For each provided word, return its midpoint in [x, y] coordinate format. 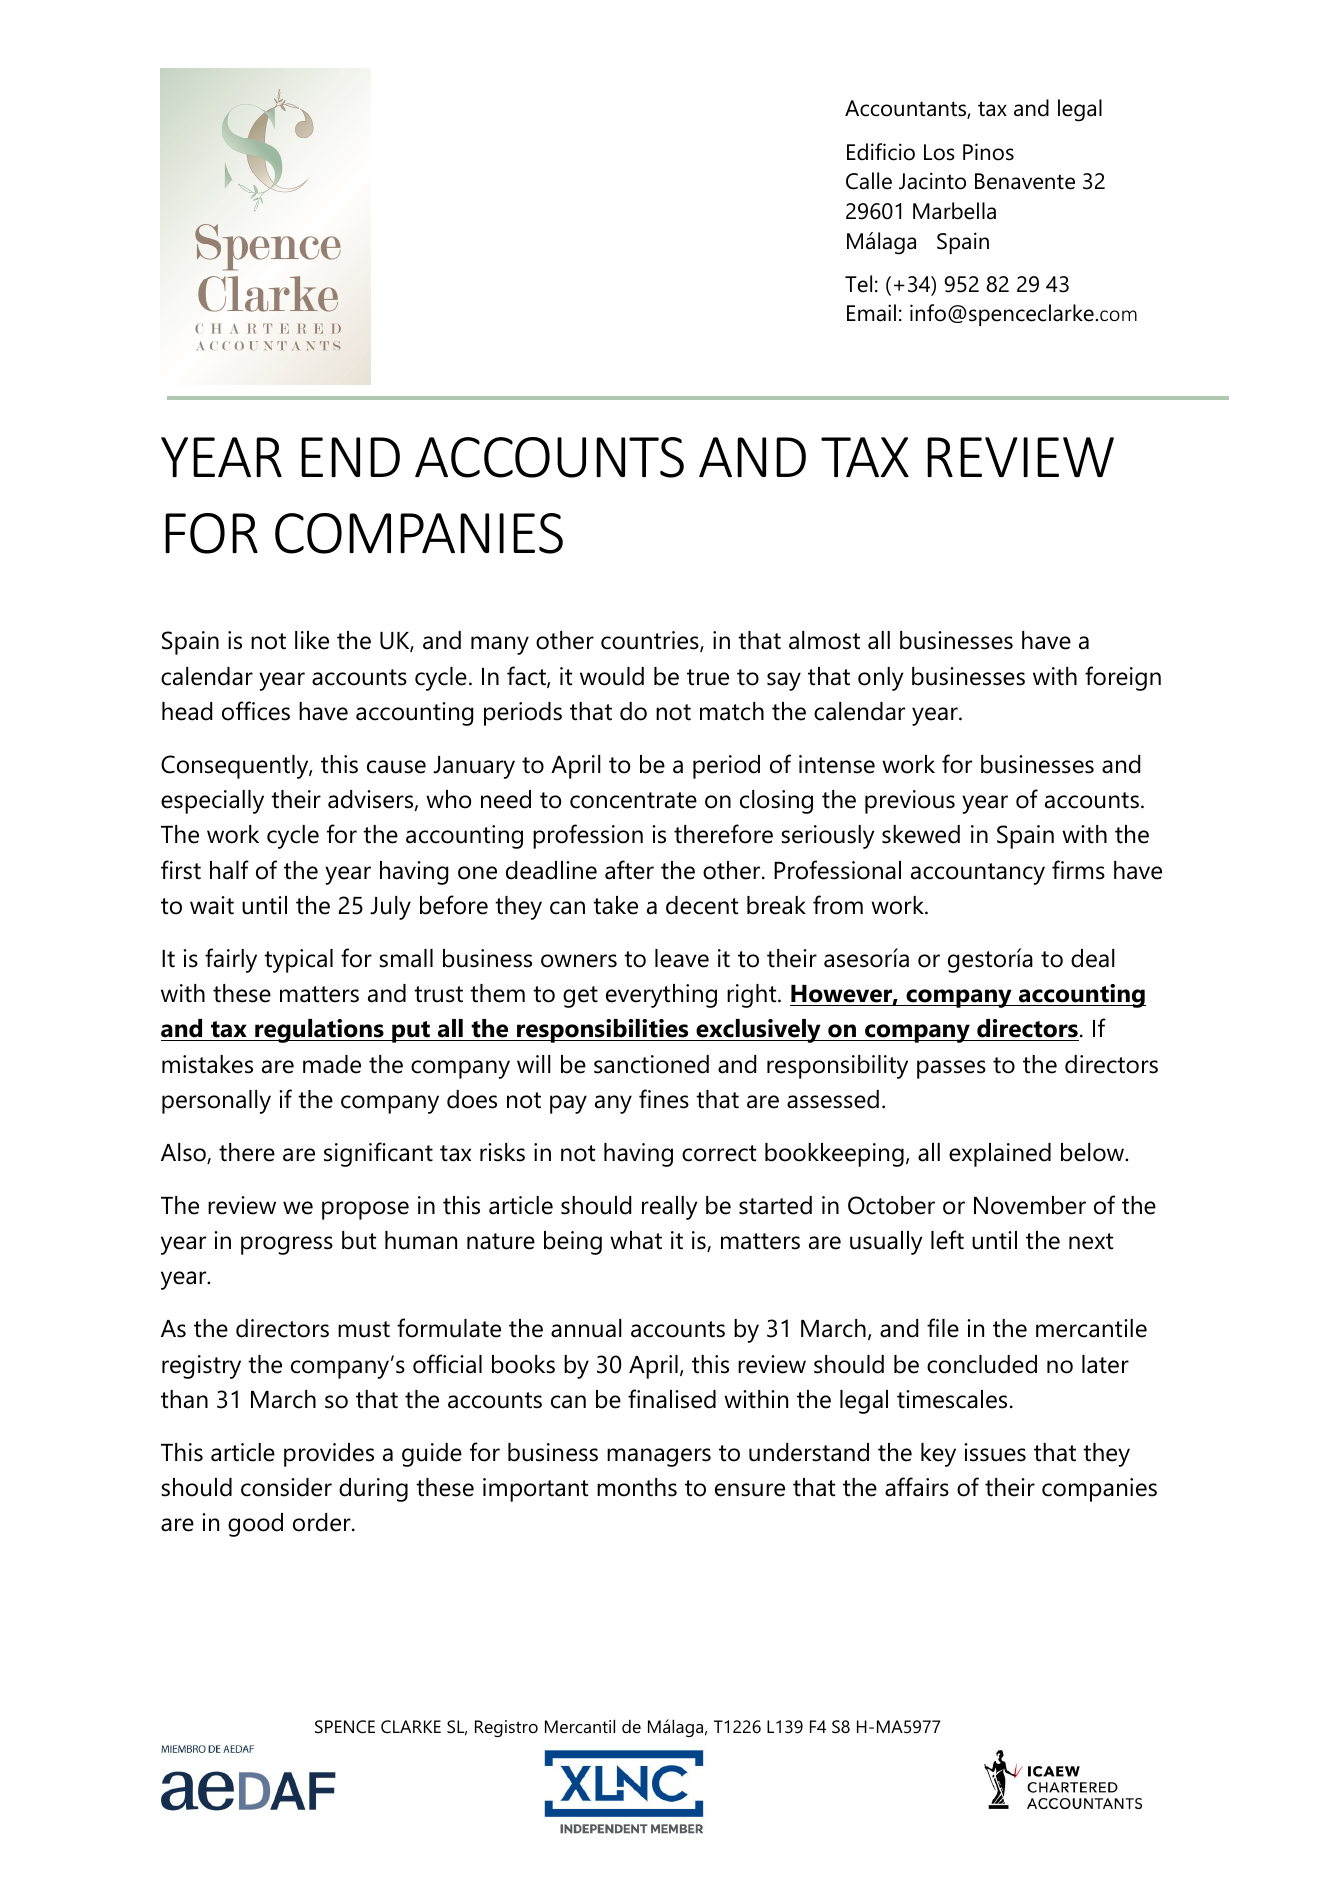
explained [1000, 1155]
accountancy [978, 874]
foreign [1123, 678]
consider [286, 1487]
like [312, 640]
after [629, 870]
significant [378, 1154]
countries [651, 641]
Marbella [954, 211]
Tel [858, 284]
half [229, 870]
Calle [869, 181]
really [669, 1208]
